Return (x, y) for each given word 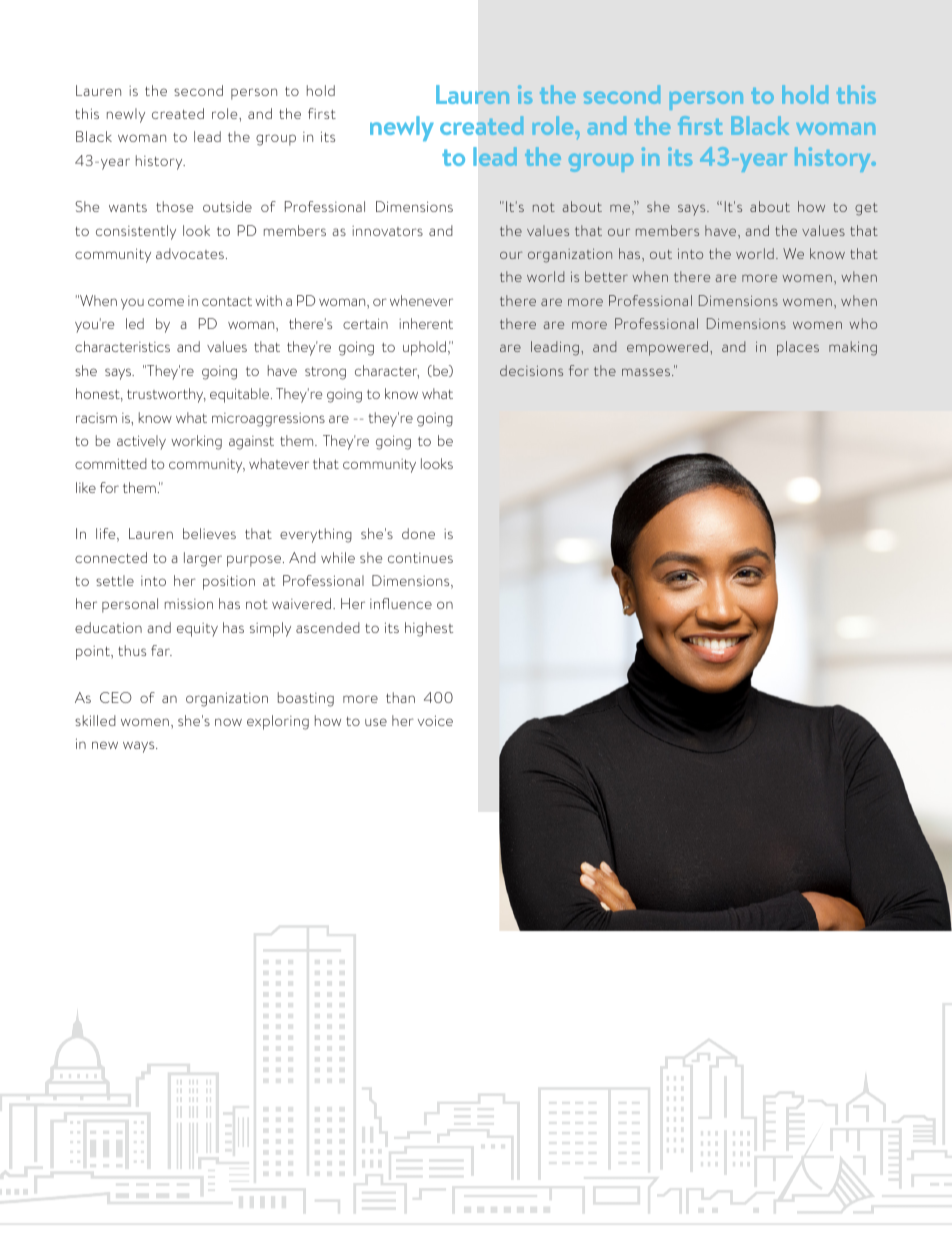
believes (209, 533)
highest (429, 629)
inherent (426, 323)
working (196, 442)
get (866, 209)
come (166, 302)
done (418, 533)
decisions (531, 370)
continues (420, 558)
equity (197, 630)
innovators (387, 231)
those (174, 206)
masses (646, 372)
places (798, 348)
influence (401, 603)
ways (140, 747)
